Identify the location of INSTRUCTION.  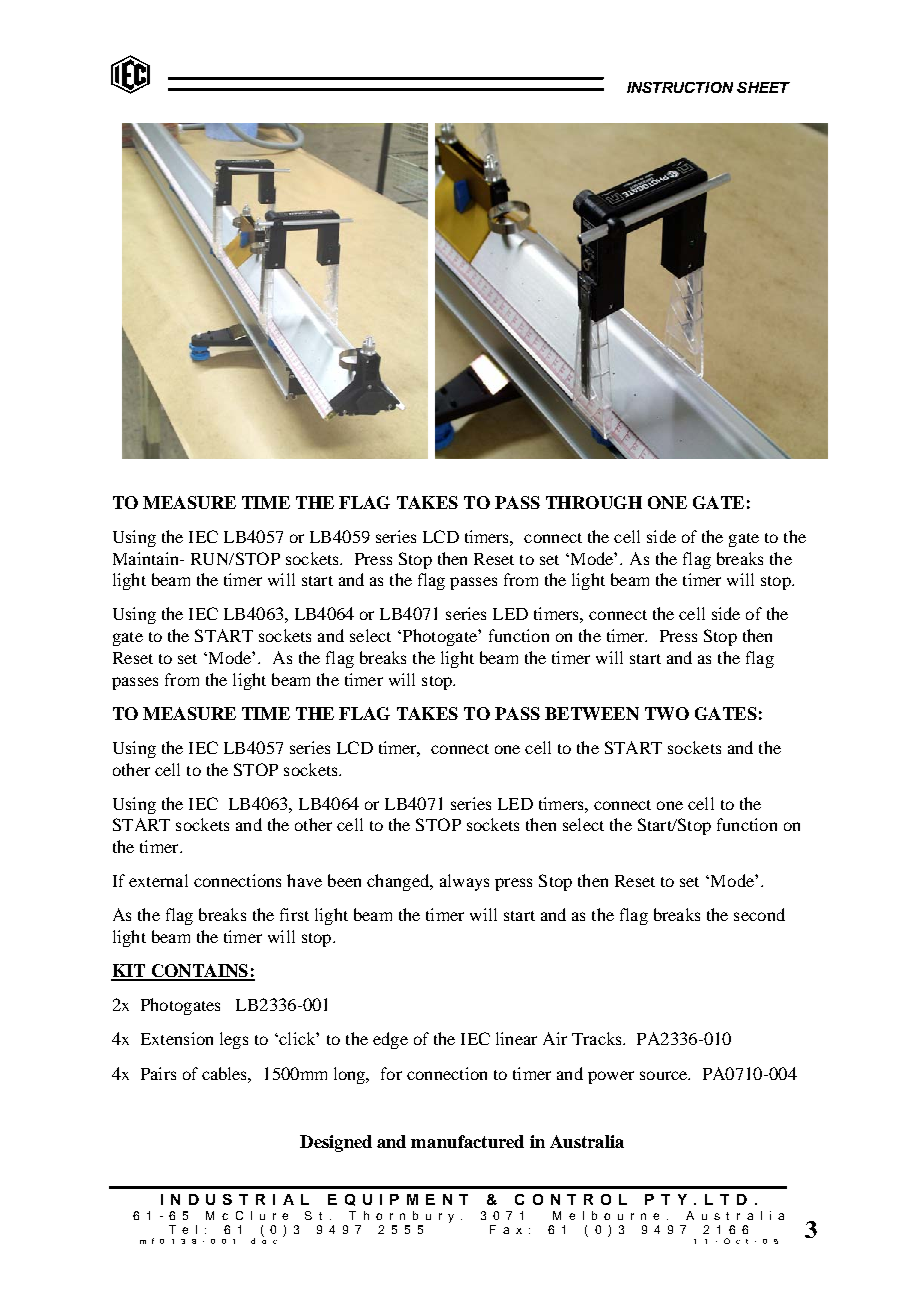
(680, 87).
